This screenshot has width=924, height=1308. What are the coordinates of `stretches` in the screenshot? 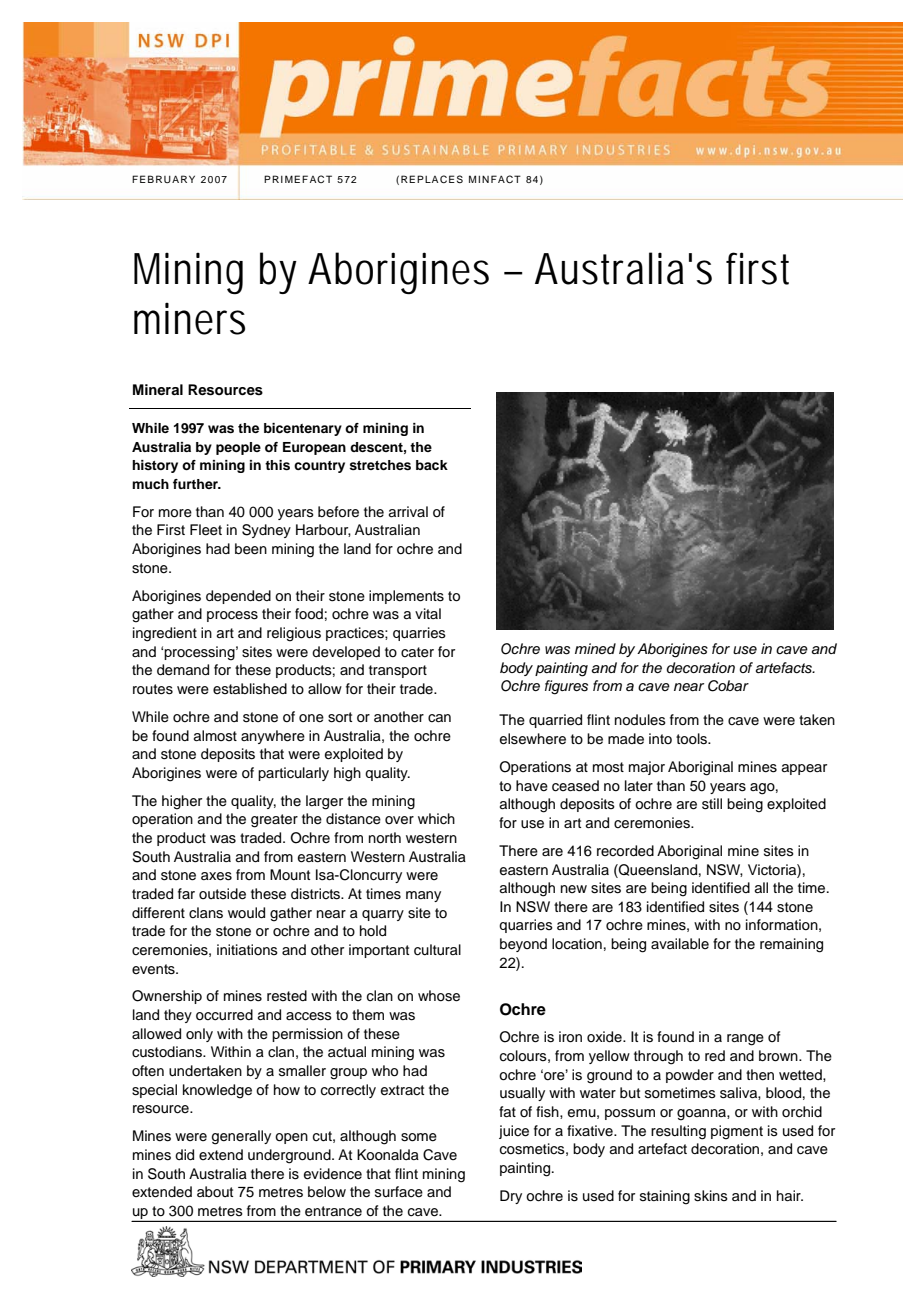 It's located at (380, 465).
